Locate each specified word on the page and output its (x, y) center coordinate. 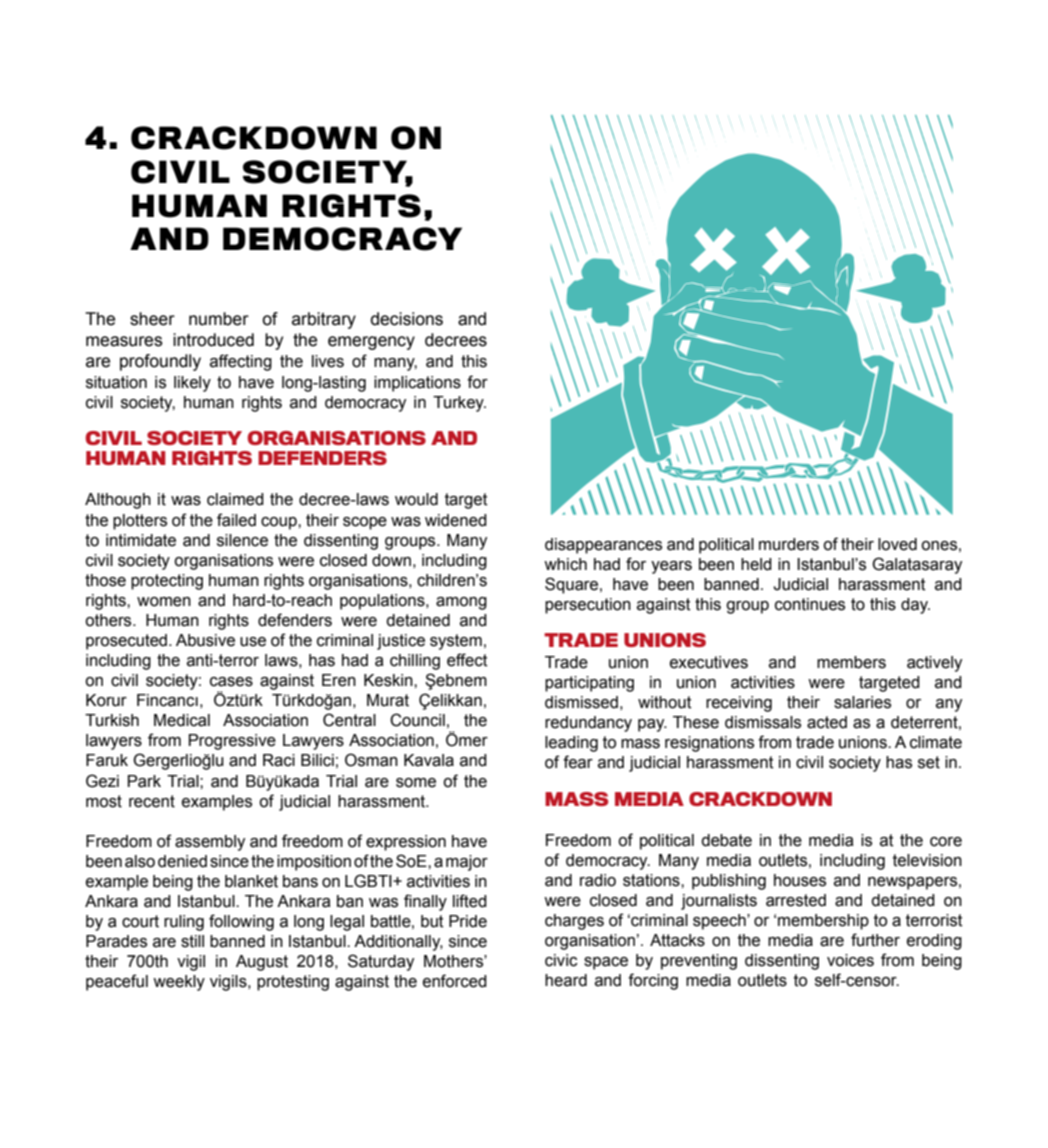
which (565, 564)
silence (242, 540)
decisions (407, 319)
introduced (213, 340)
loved (897, 544)
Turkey (459, 404)
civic (561, 960)
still (192, 941)
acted (827, 722)
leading (571, 744)
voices (850, 960)
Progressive (232, 742)
